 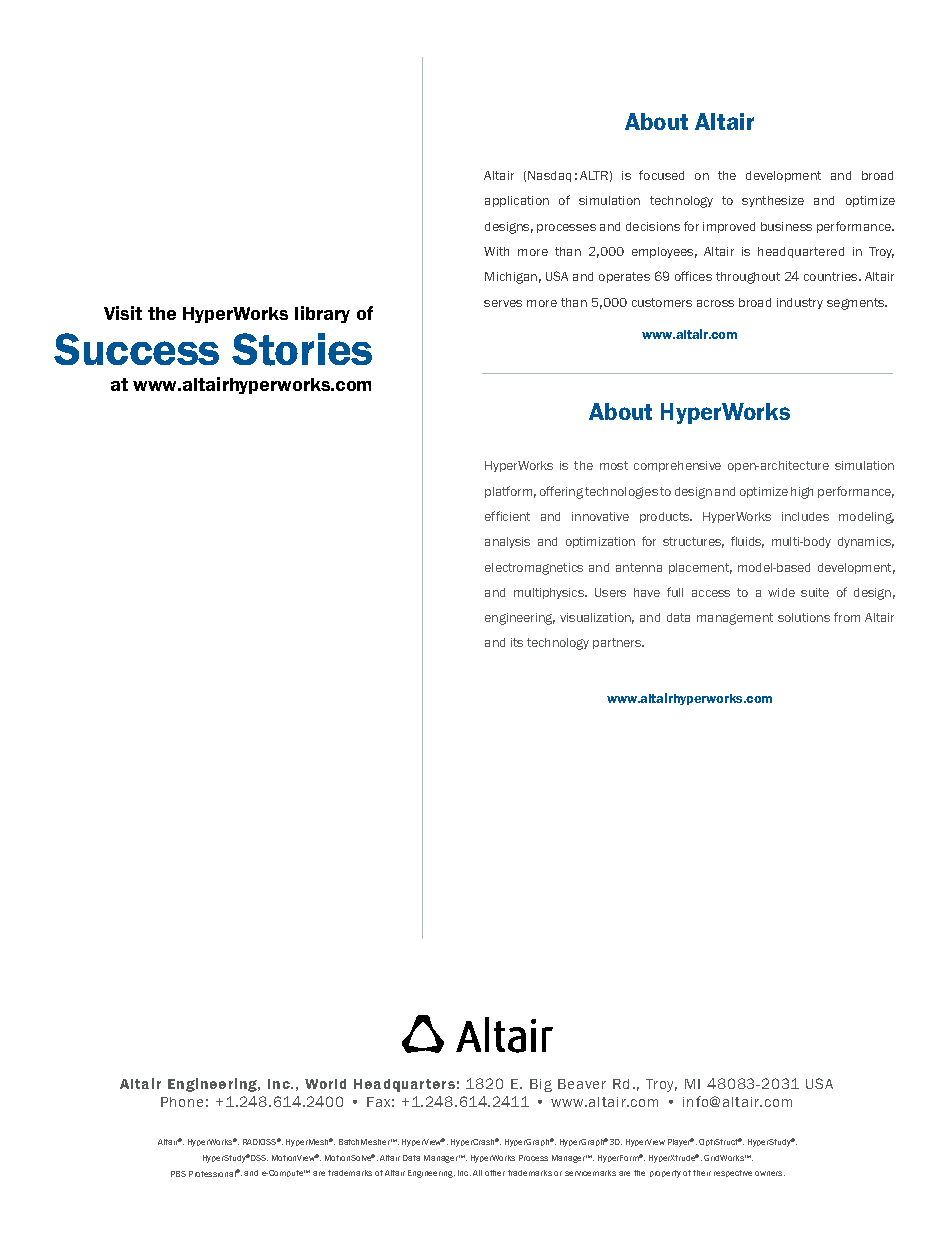 What do you see at coordinates (561, 492) in the screenshot?
I see `offering` at bounding box center [561, 492].
